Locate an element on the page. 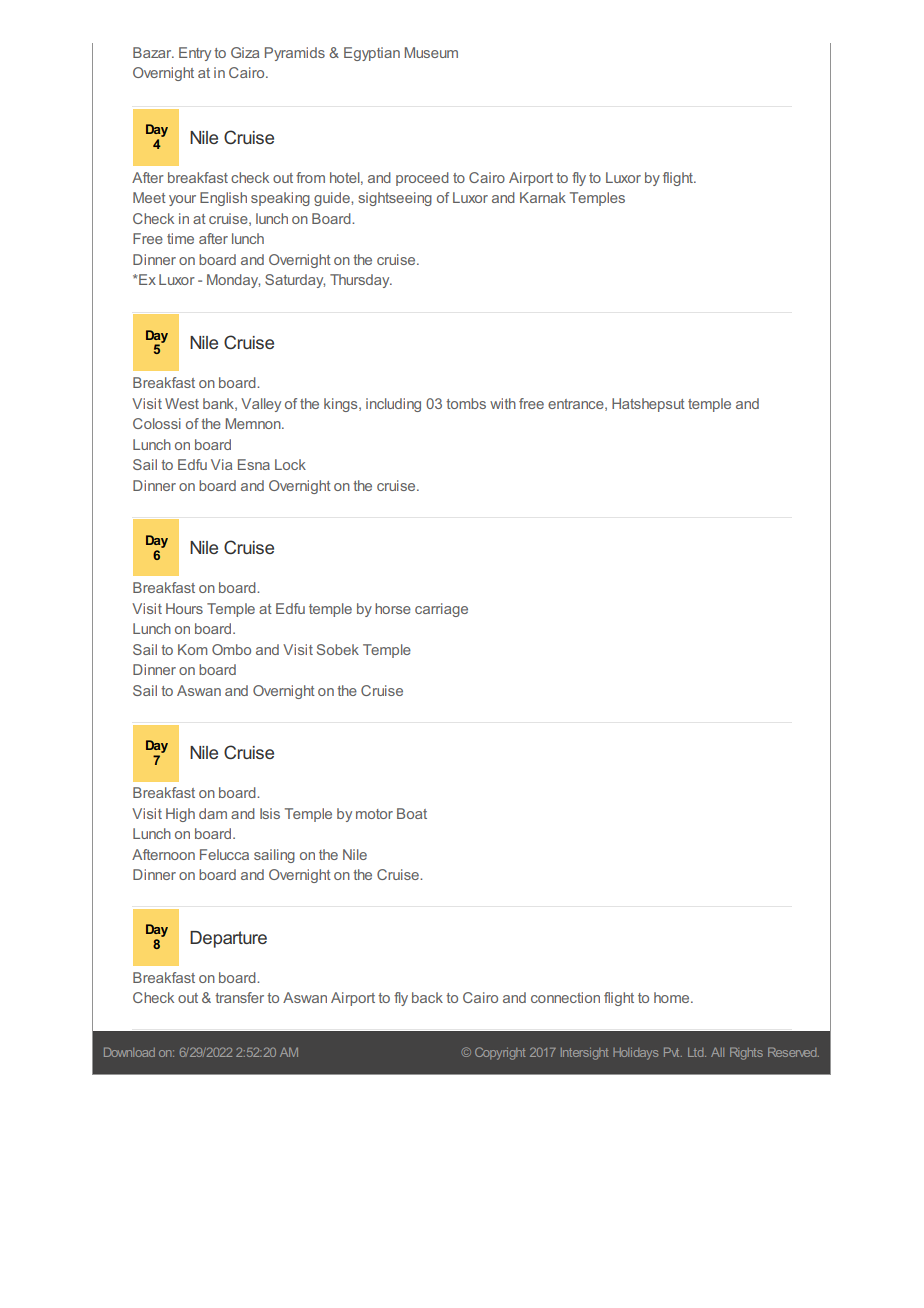 This image has width=924, height=1308. Ltd is located at coordinates (697, 1052).
